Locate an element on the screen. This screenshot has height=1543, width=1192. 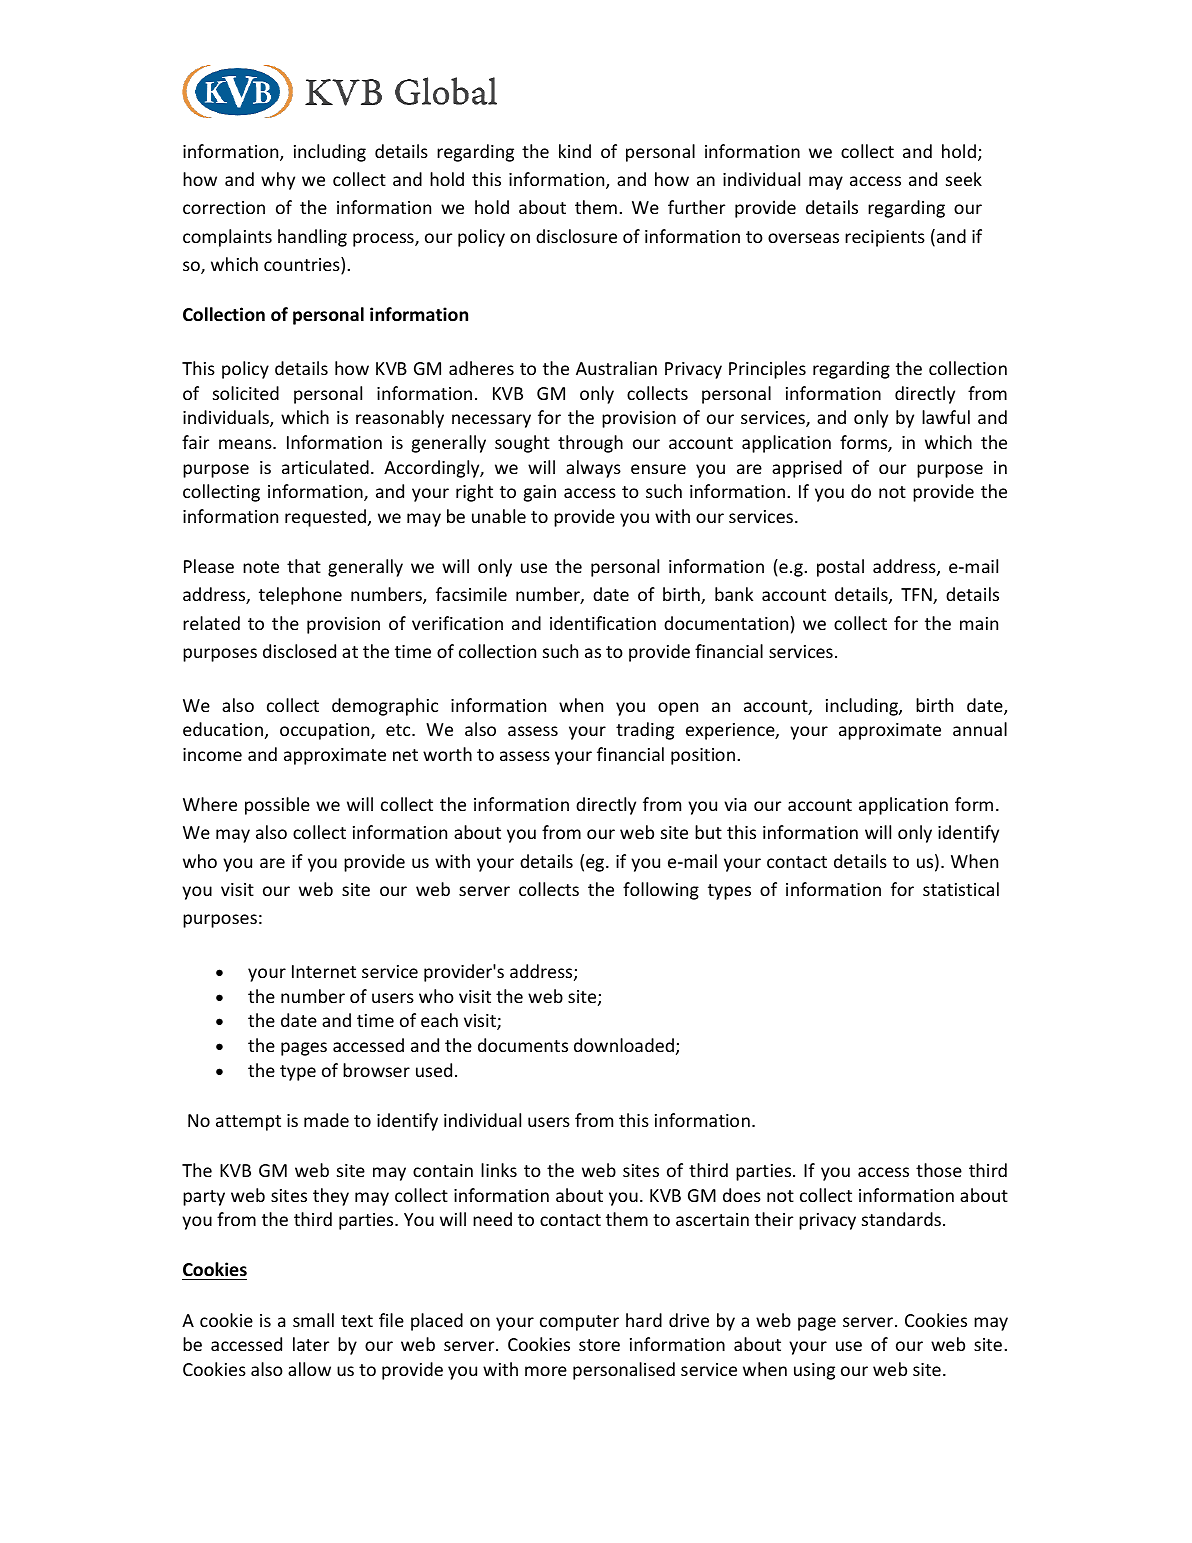
annual is located at coordinates (980, 729).
